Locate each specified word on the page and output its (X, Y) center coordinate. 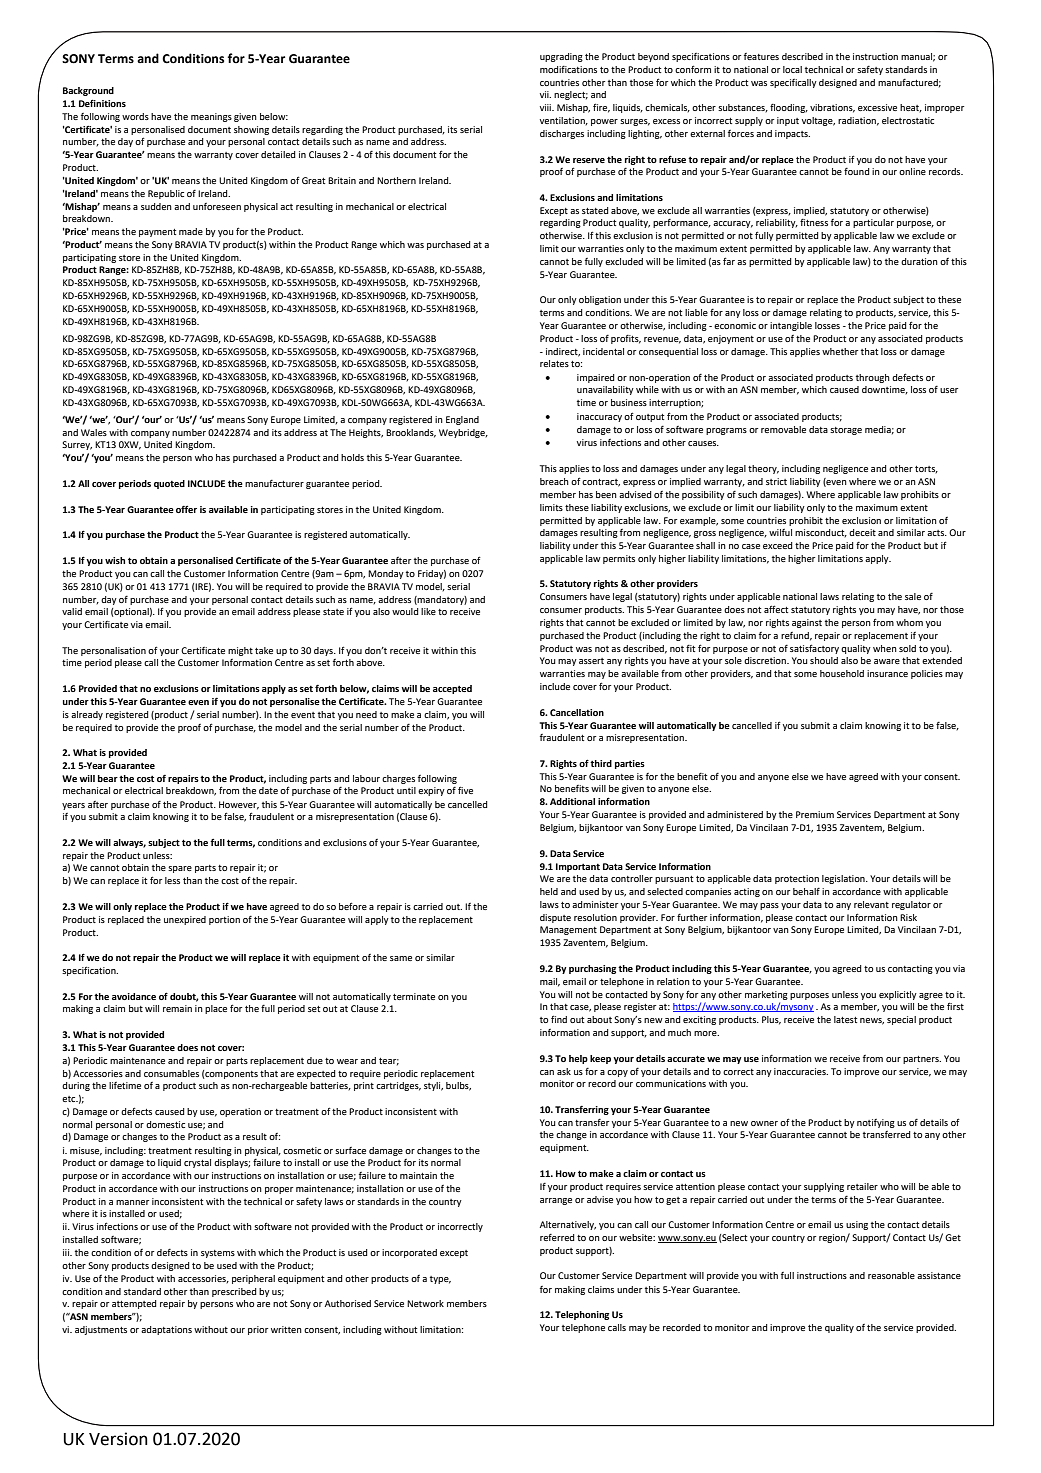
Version (118, 1439)
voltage (818, 121)
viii (547, 107)
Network (425, 1303)
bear (108, 778)
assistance (939, 1275)
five (465, 790)
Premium (815, 814)
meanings (211, 117)
